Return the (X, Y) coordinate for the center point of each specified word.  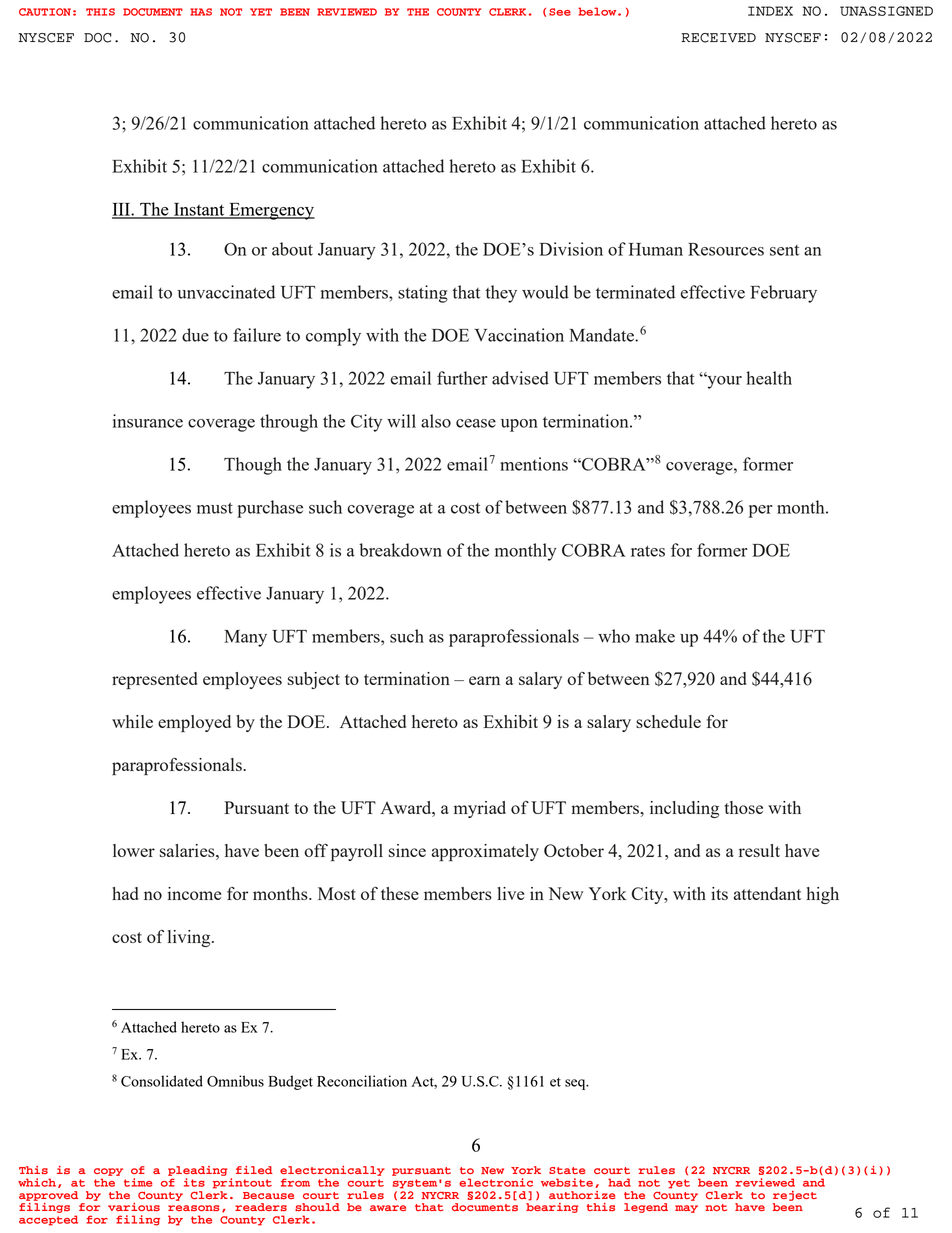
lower (134, 850)
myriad (480, 809)
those (743, 807)
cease (476, 423)
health (769, 378)
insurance (148, 421)
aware (388, 1208)
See (560, 12)
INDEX (770, 11)
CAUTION (45, 12)
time (138, 1182)
